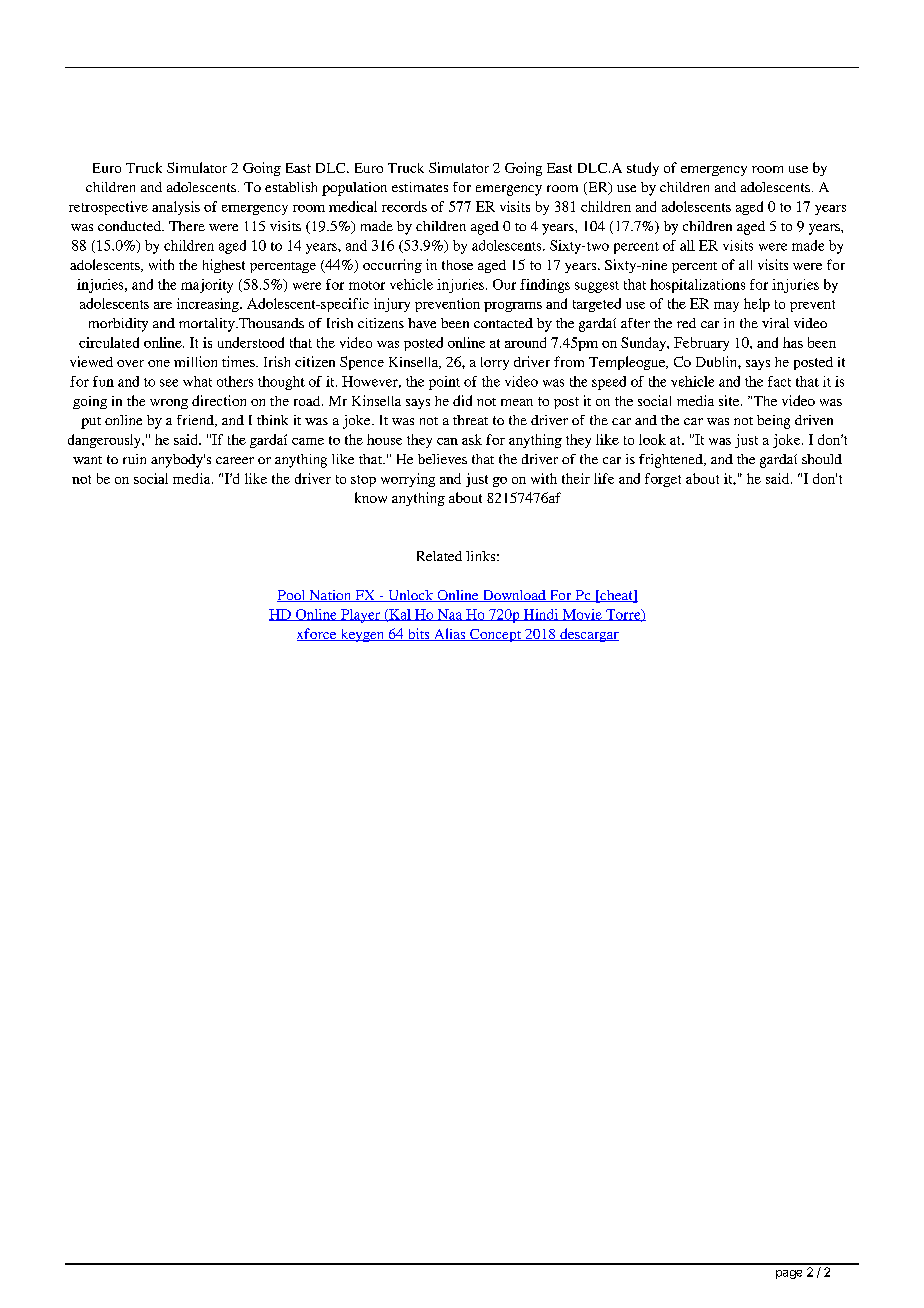 This screenshot has height=1308, width=924. Describe the element at coordinates (420, 187) in the screenshot. I see `estimates` at that location.
